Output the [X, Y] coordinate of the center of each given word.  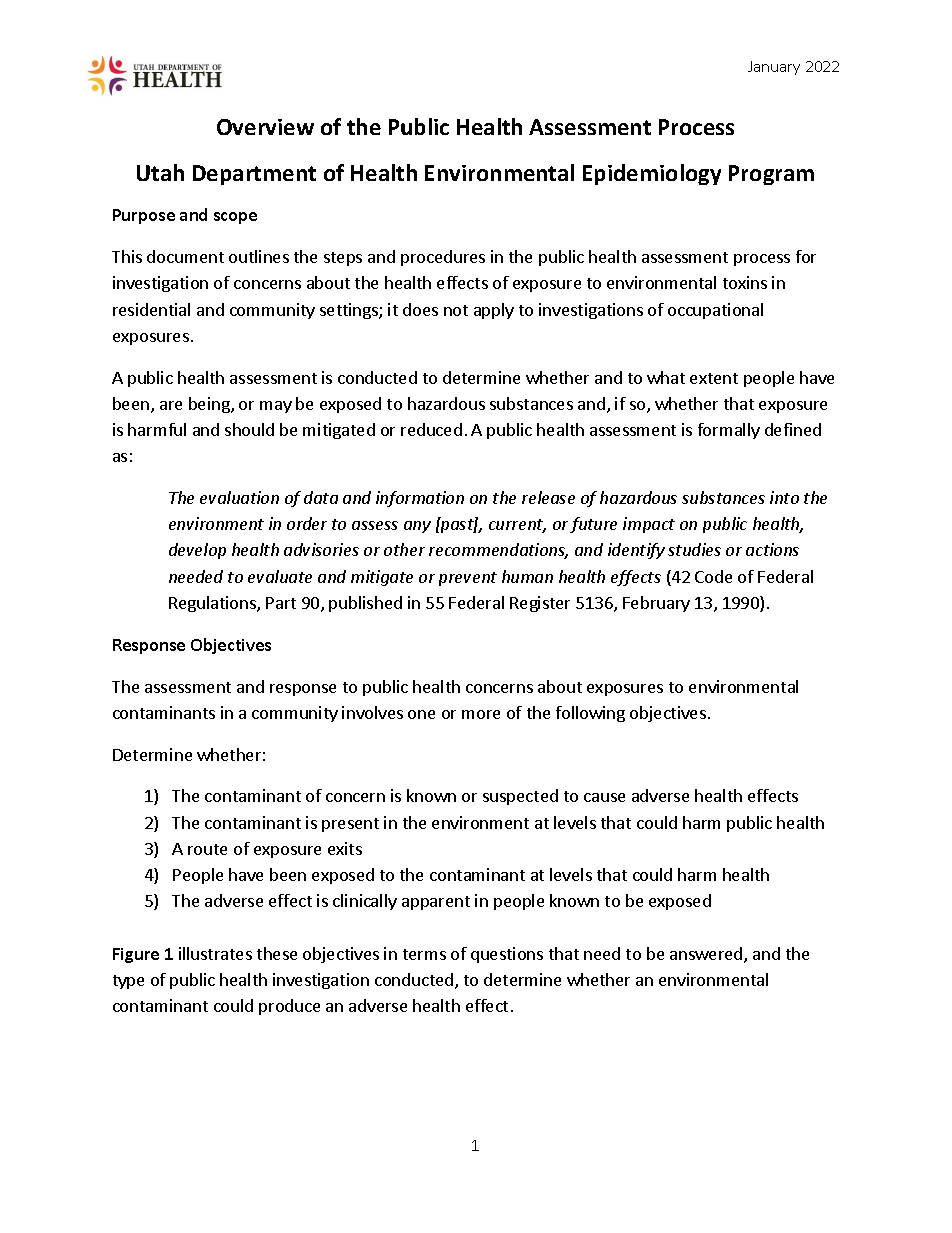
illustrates [215, 953]
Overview [265, 127]
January [774, 68]
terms [424, 954]
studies [694, 549]
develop [197, 551]
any [417, 527]
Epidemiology [652, 174]
